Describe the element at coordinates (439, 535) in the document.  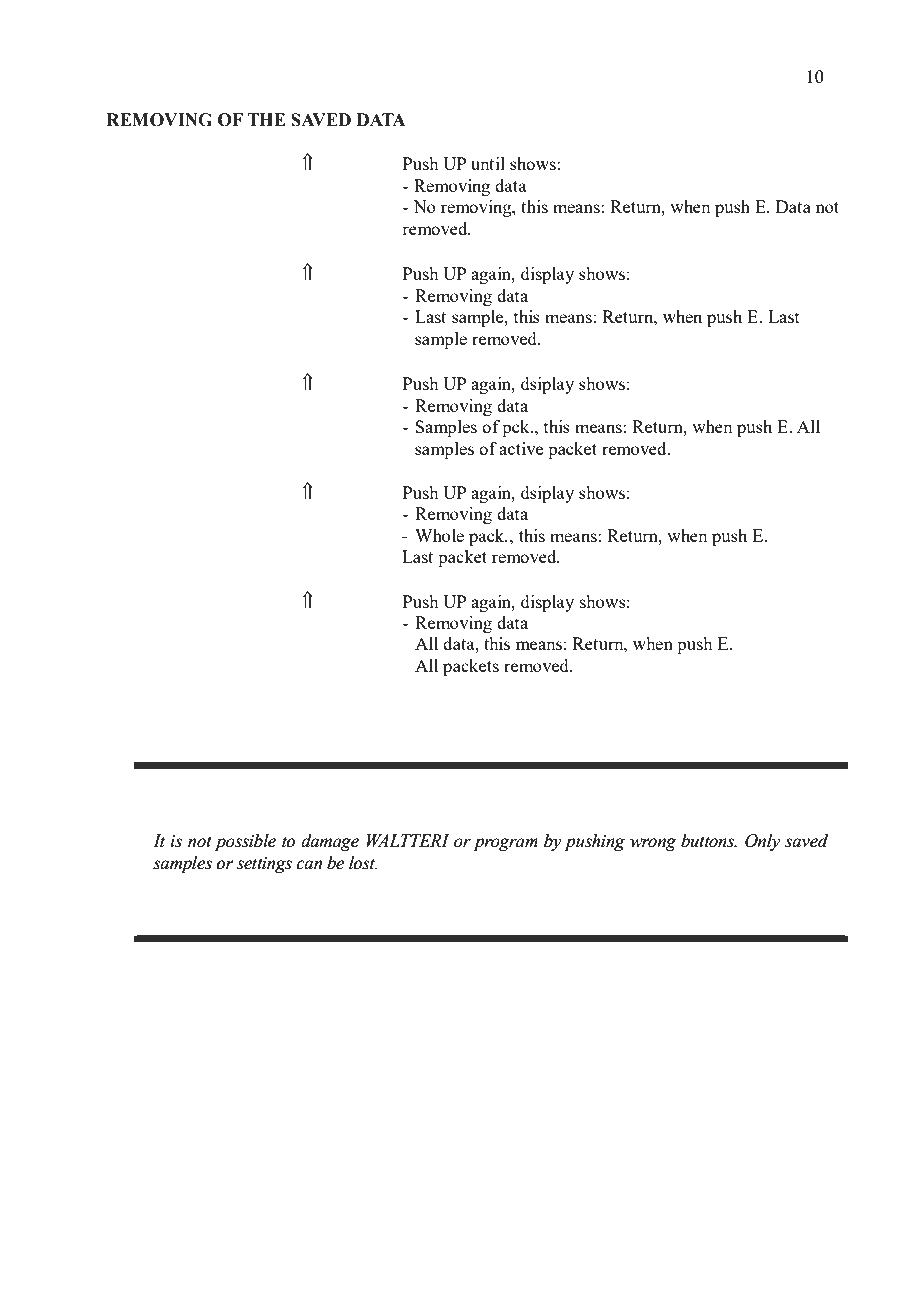
I see `Whole` at that location.
